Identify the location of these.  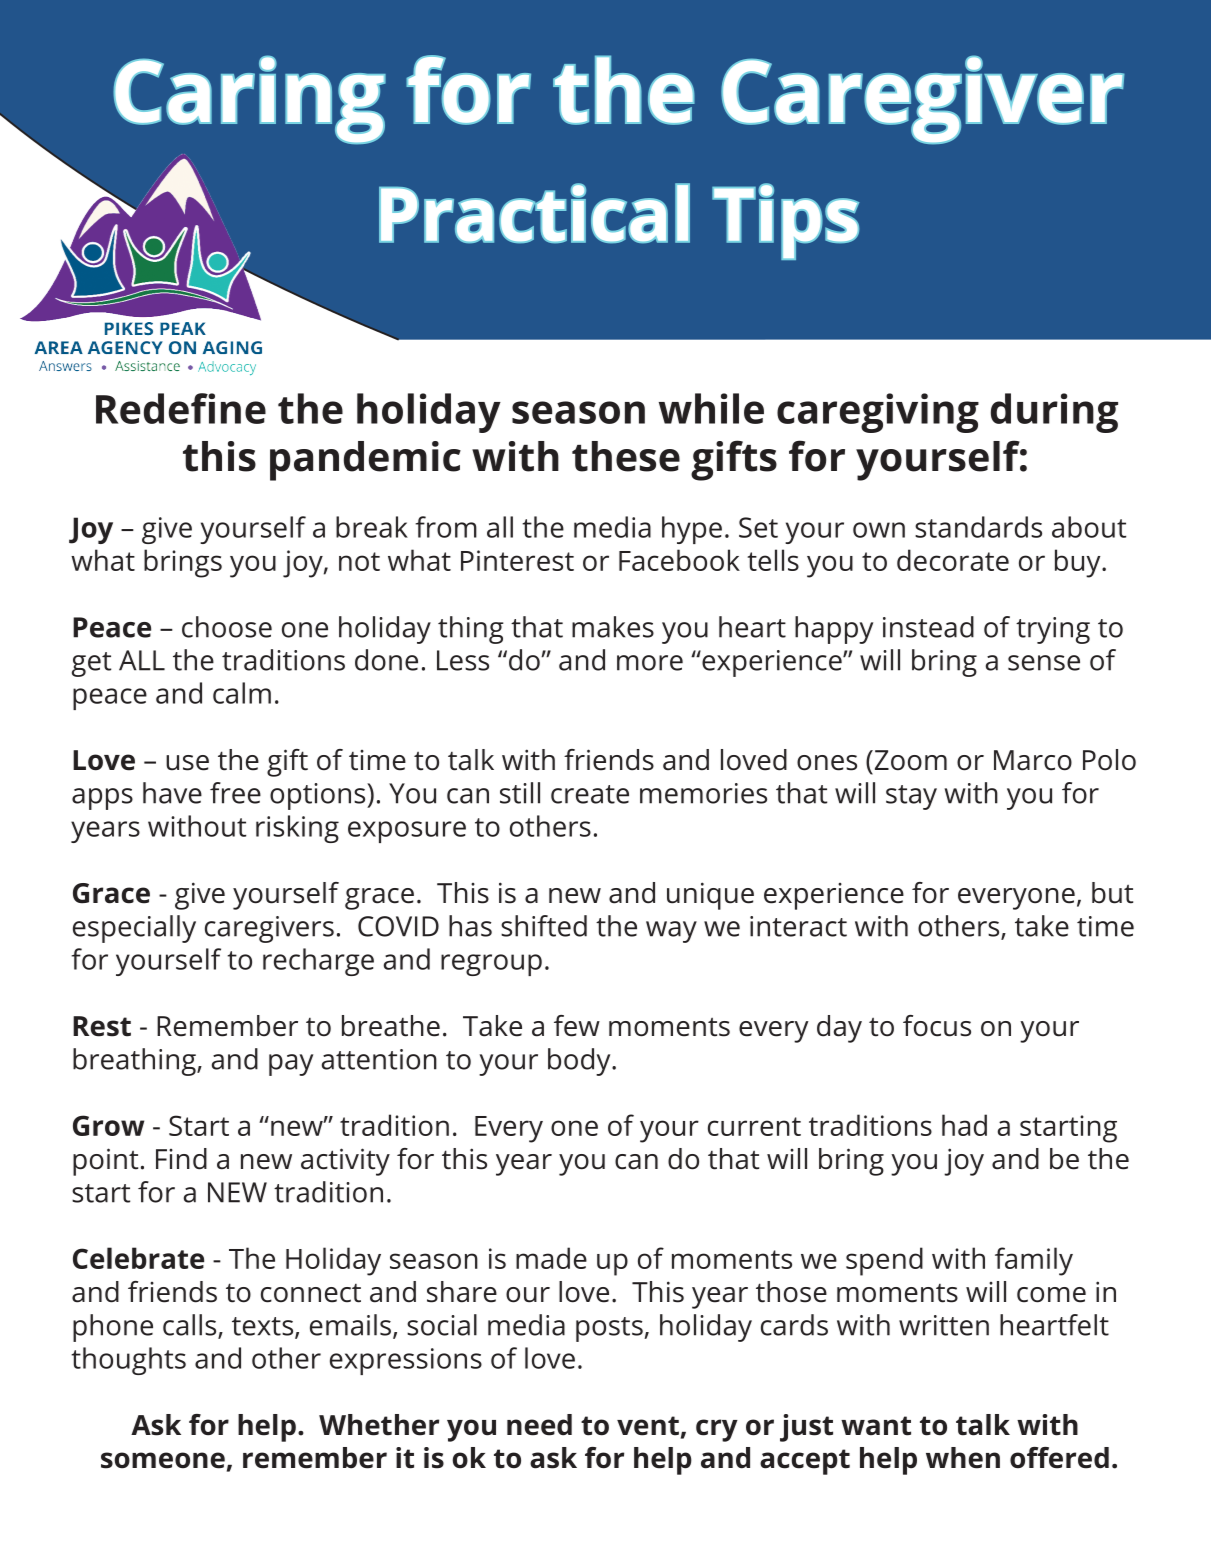
(626, 456).
